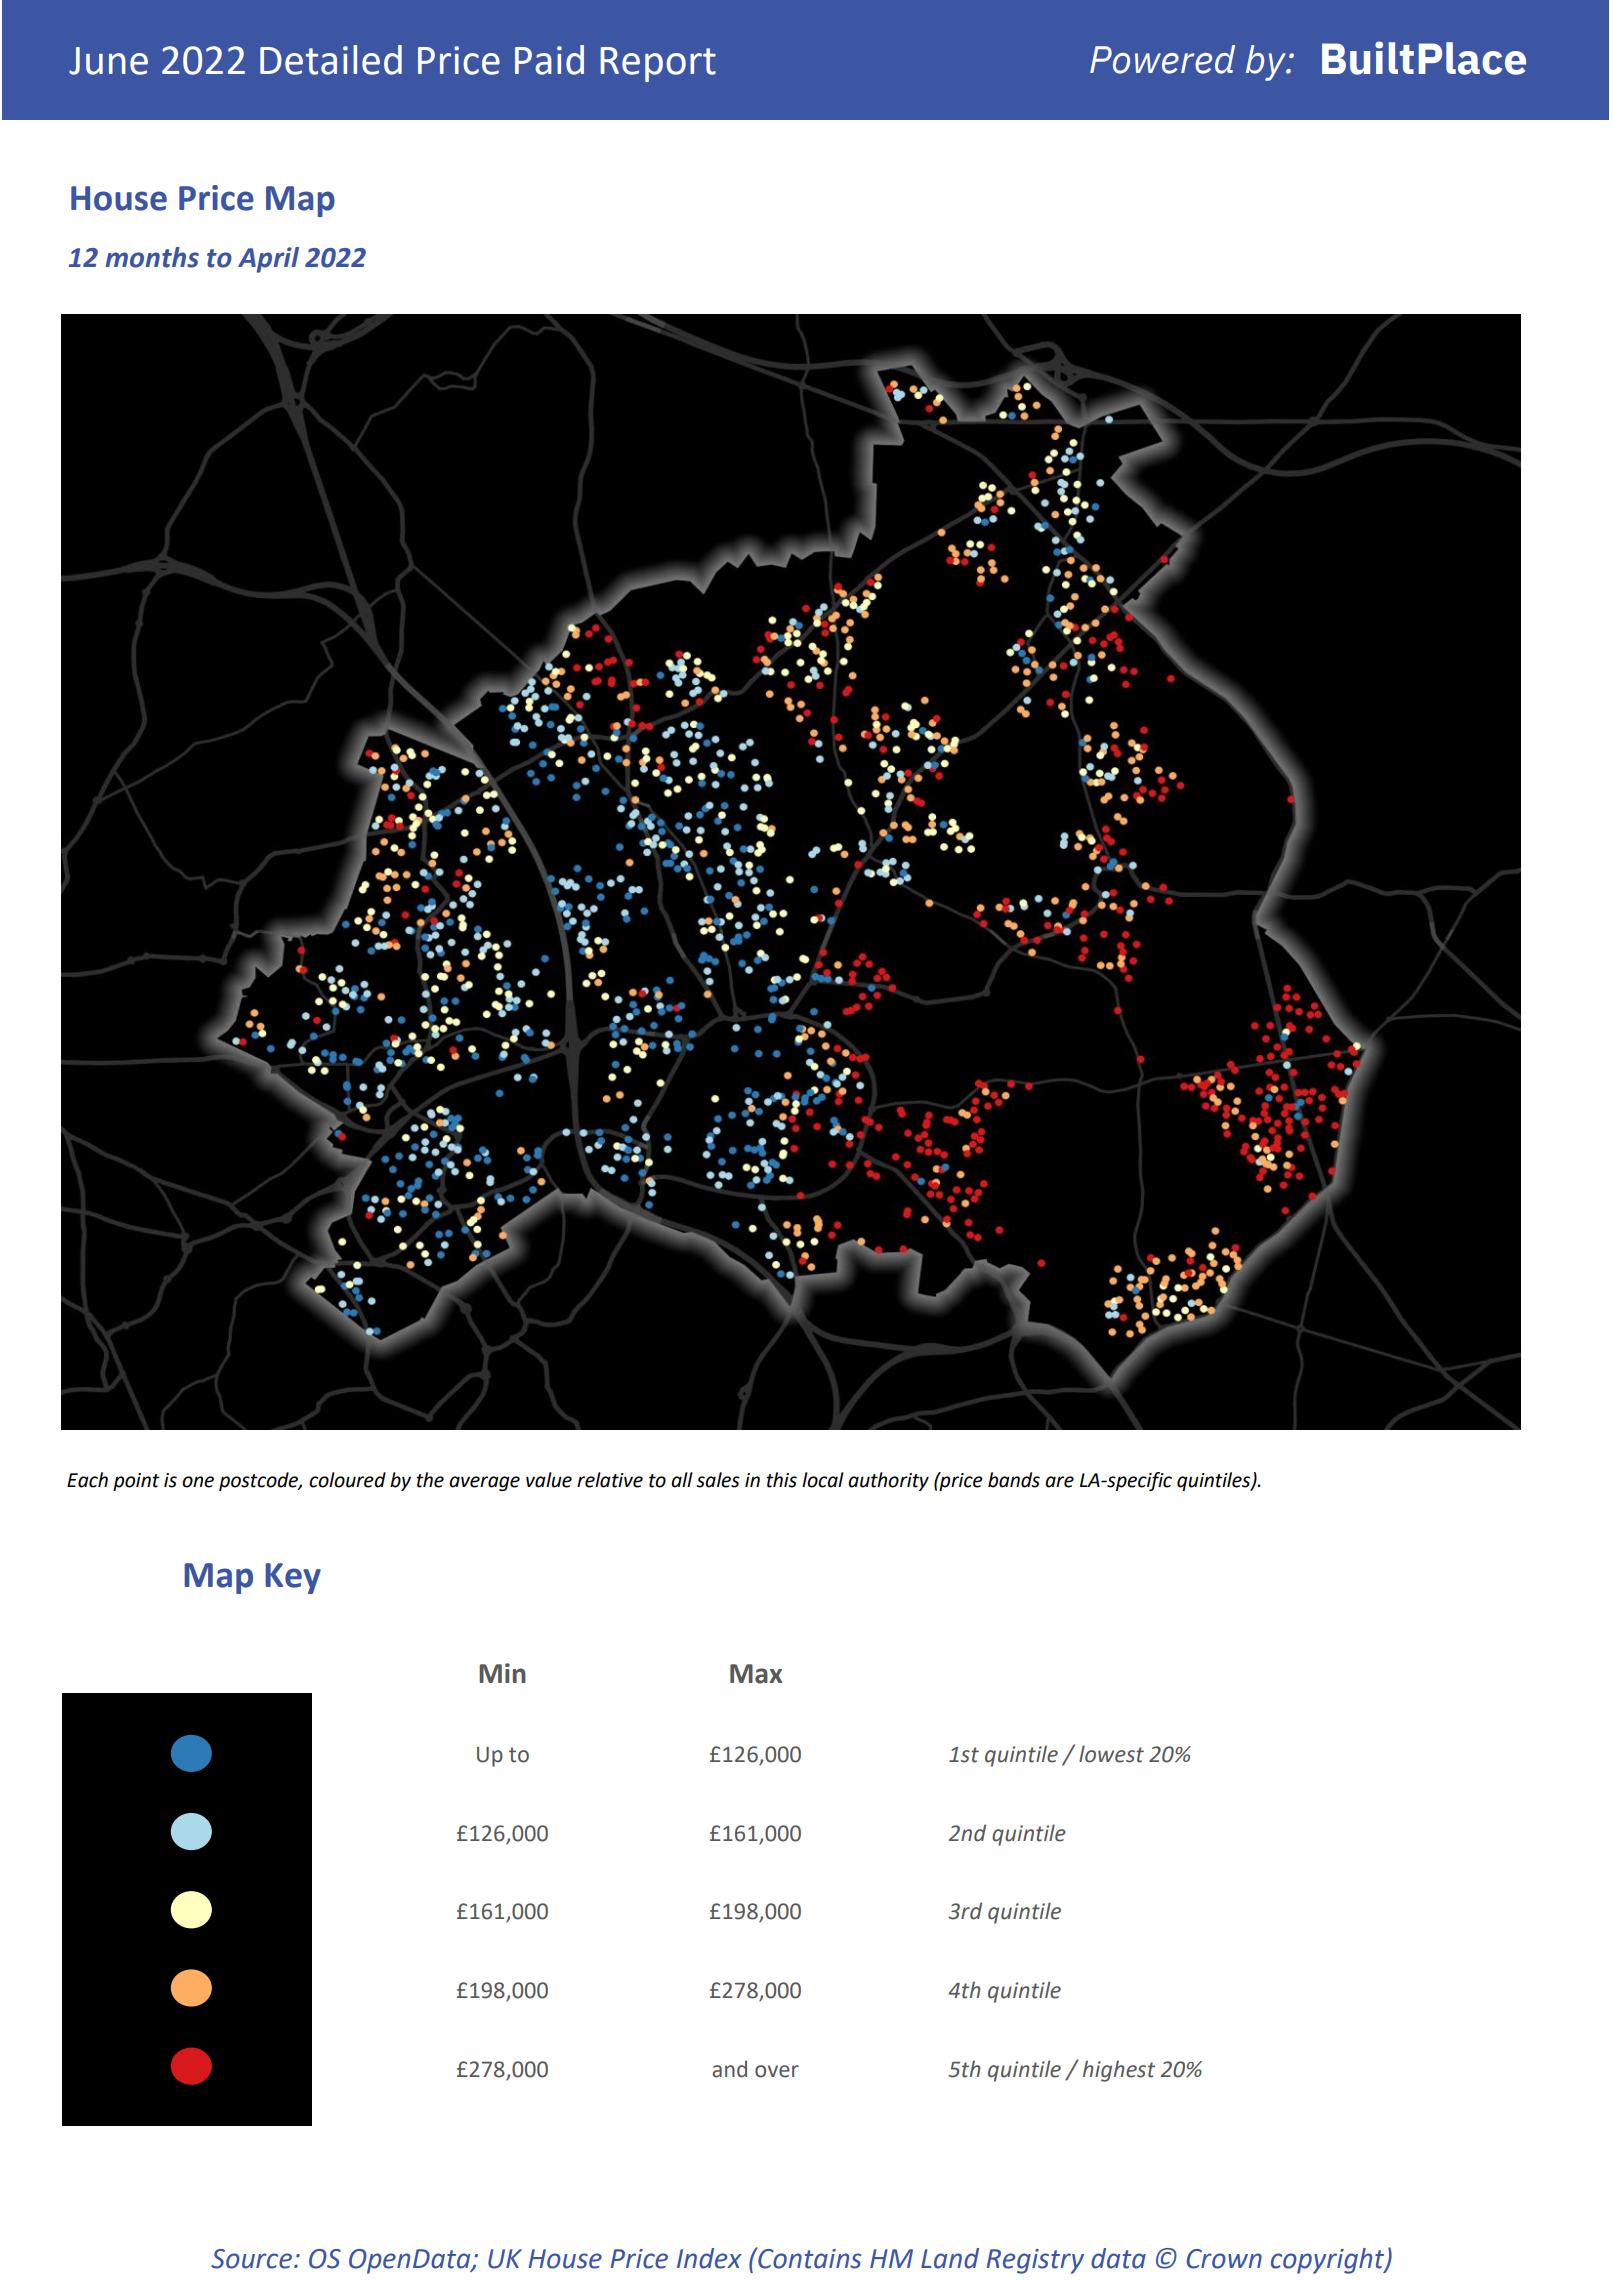 The image size is (1613, 2281). Describe the element at coordinates (658, 64) in the screenshot. I see `Report` at that location.
